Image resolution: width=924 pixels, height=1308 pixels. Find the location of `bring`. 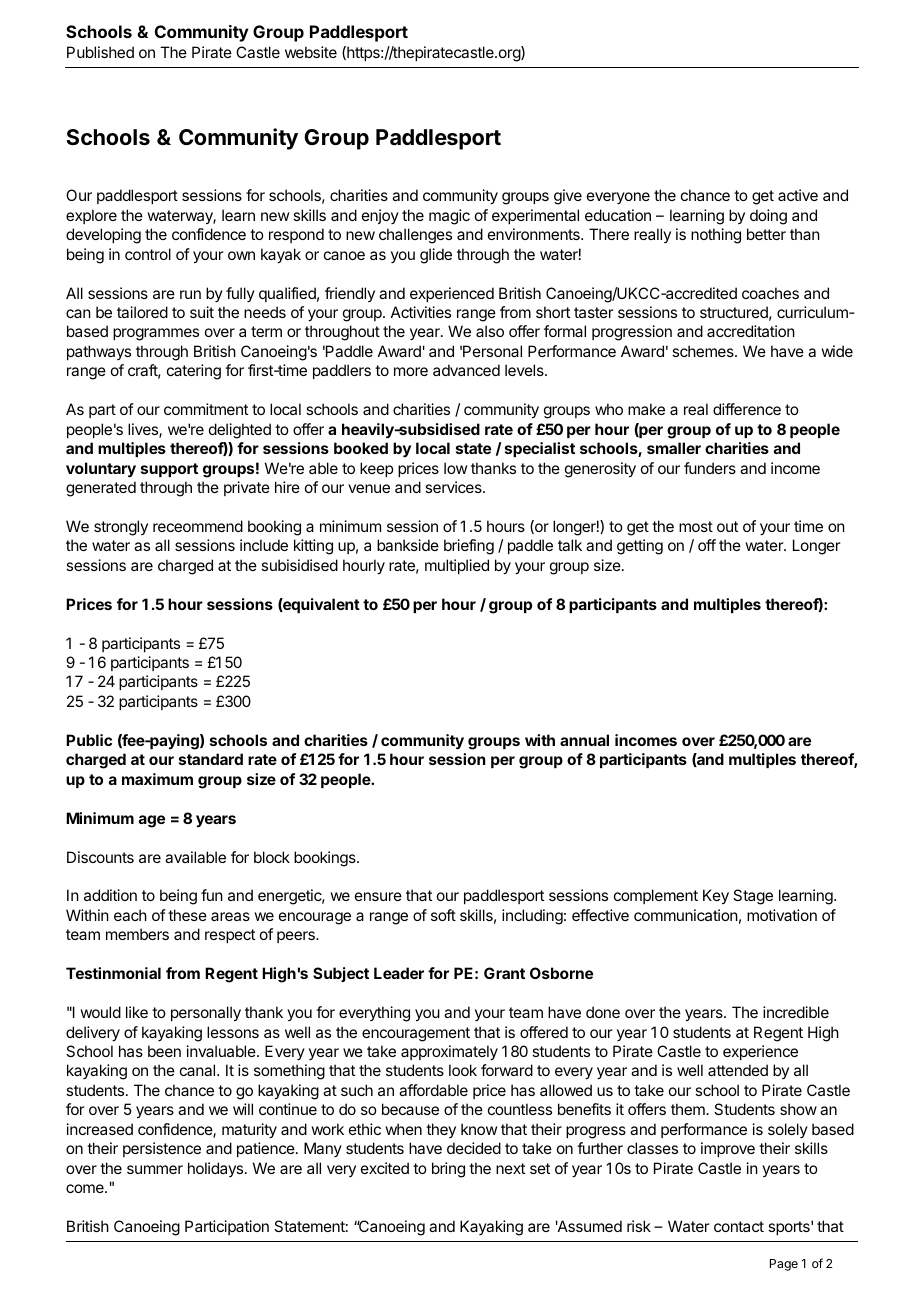

bring is located at coordinates (448, 1170).
